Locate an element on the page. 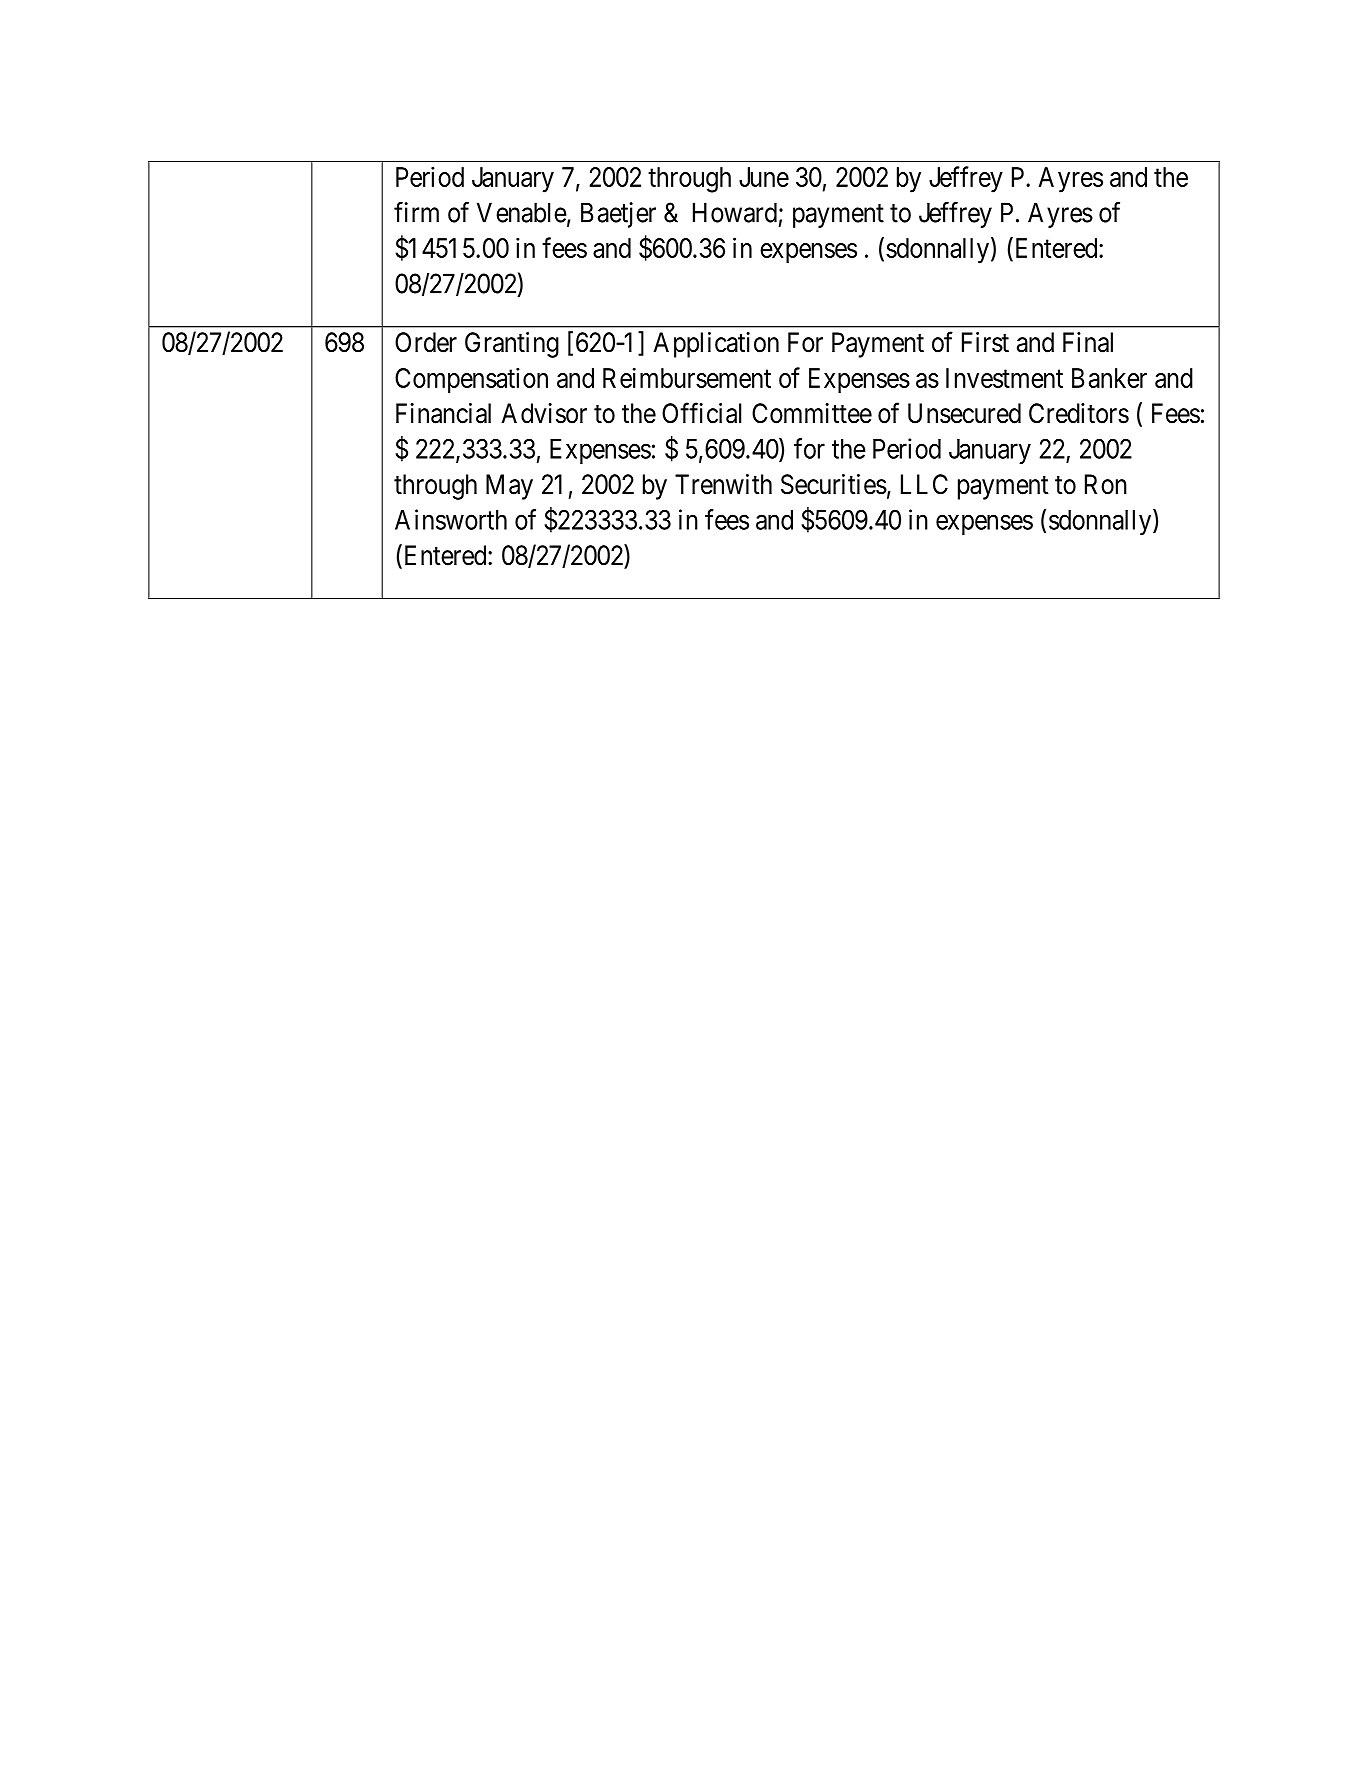 The height and width of the page is (1770, 1368). First is located at coordinates (985, 342).
